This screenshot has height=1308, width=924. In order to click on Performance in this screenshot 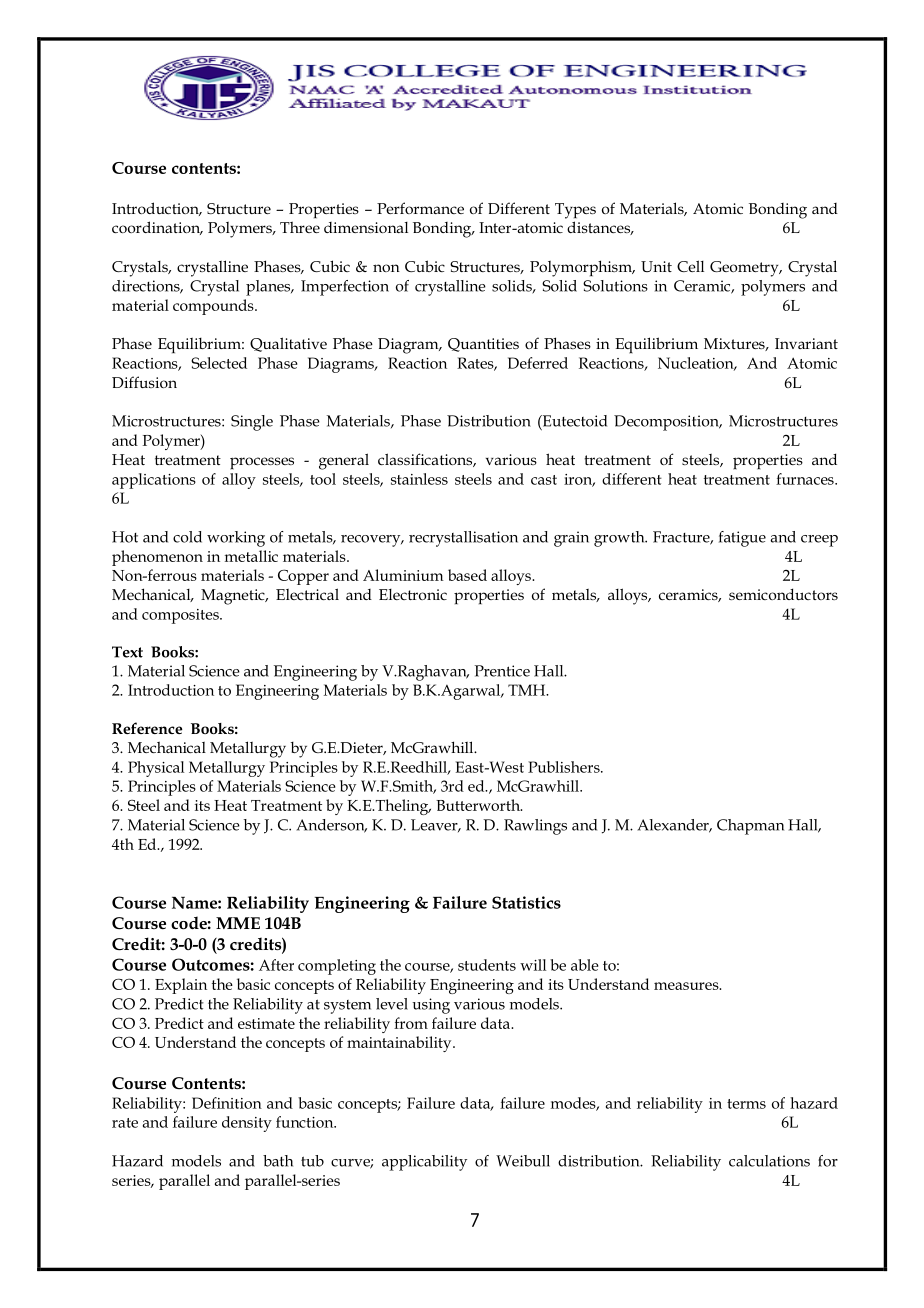, I will do `click(420, 208)`.
